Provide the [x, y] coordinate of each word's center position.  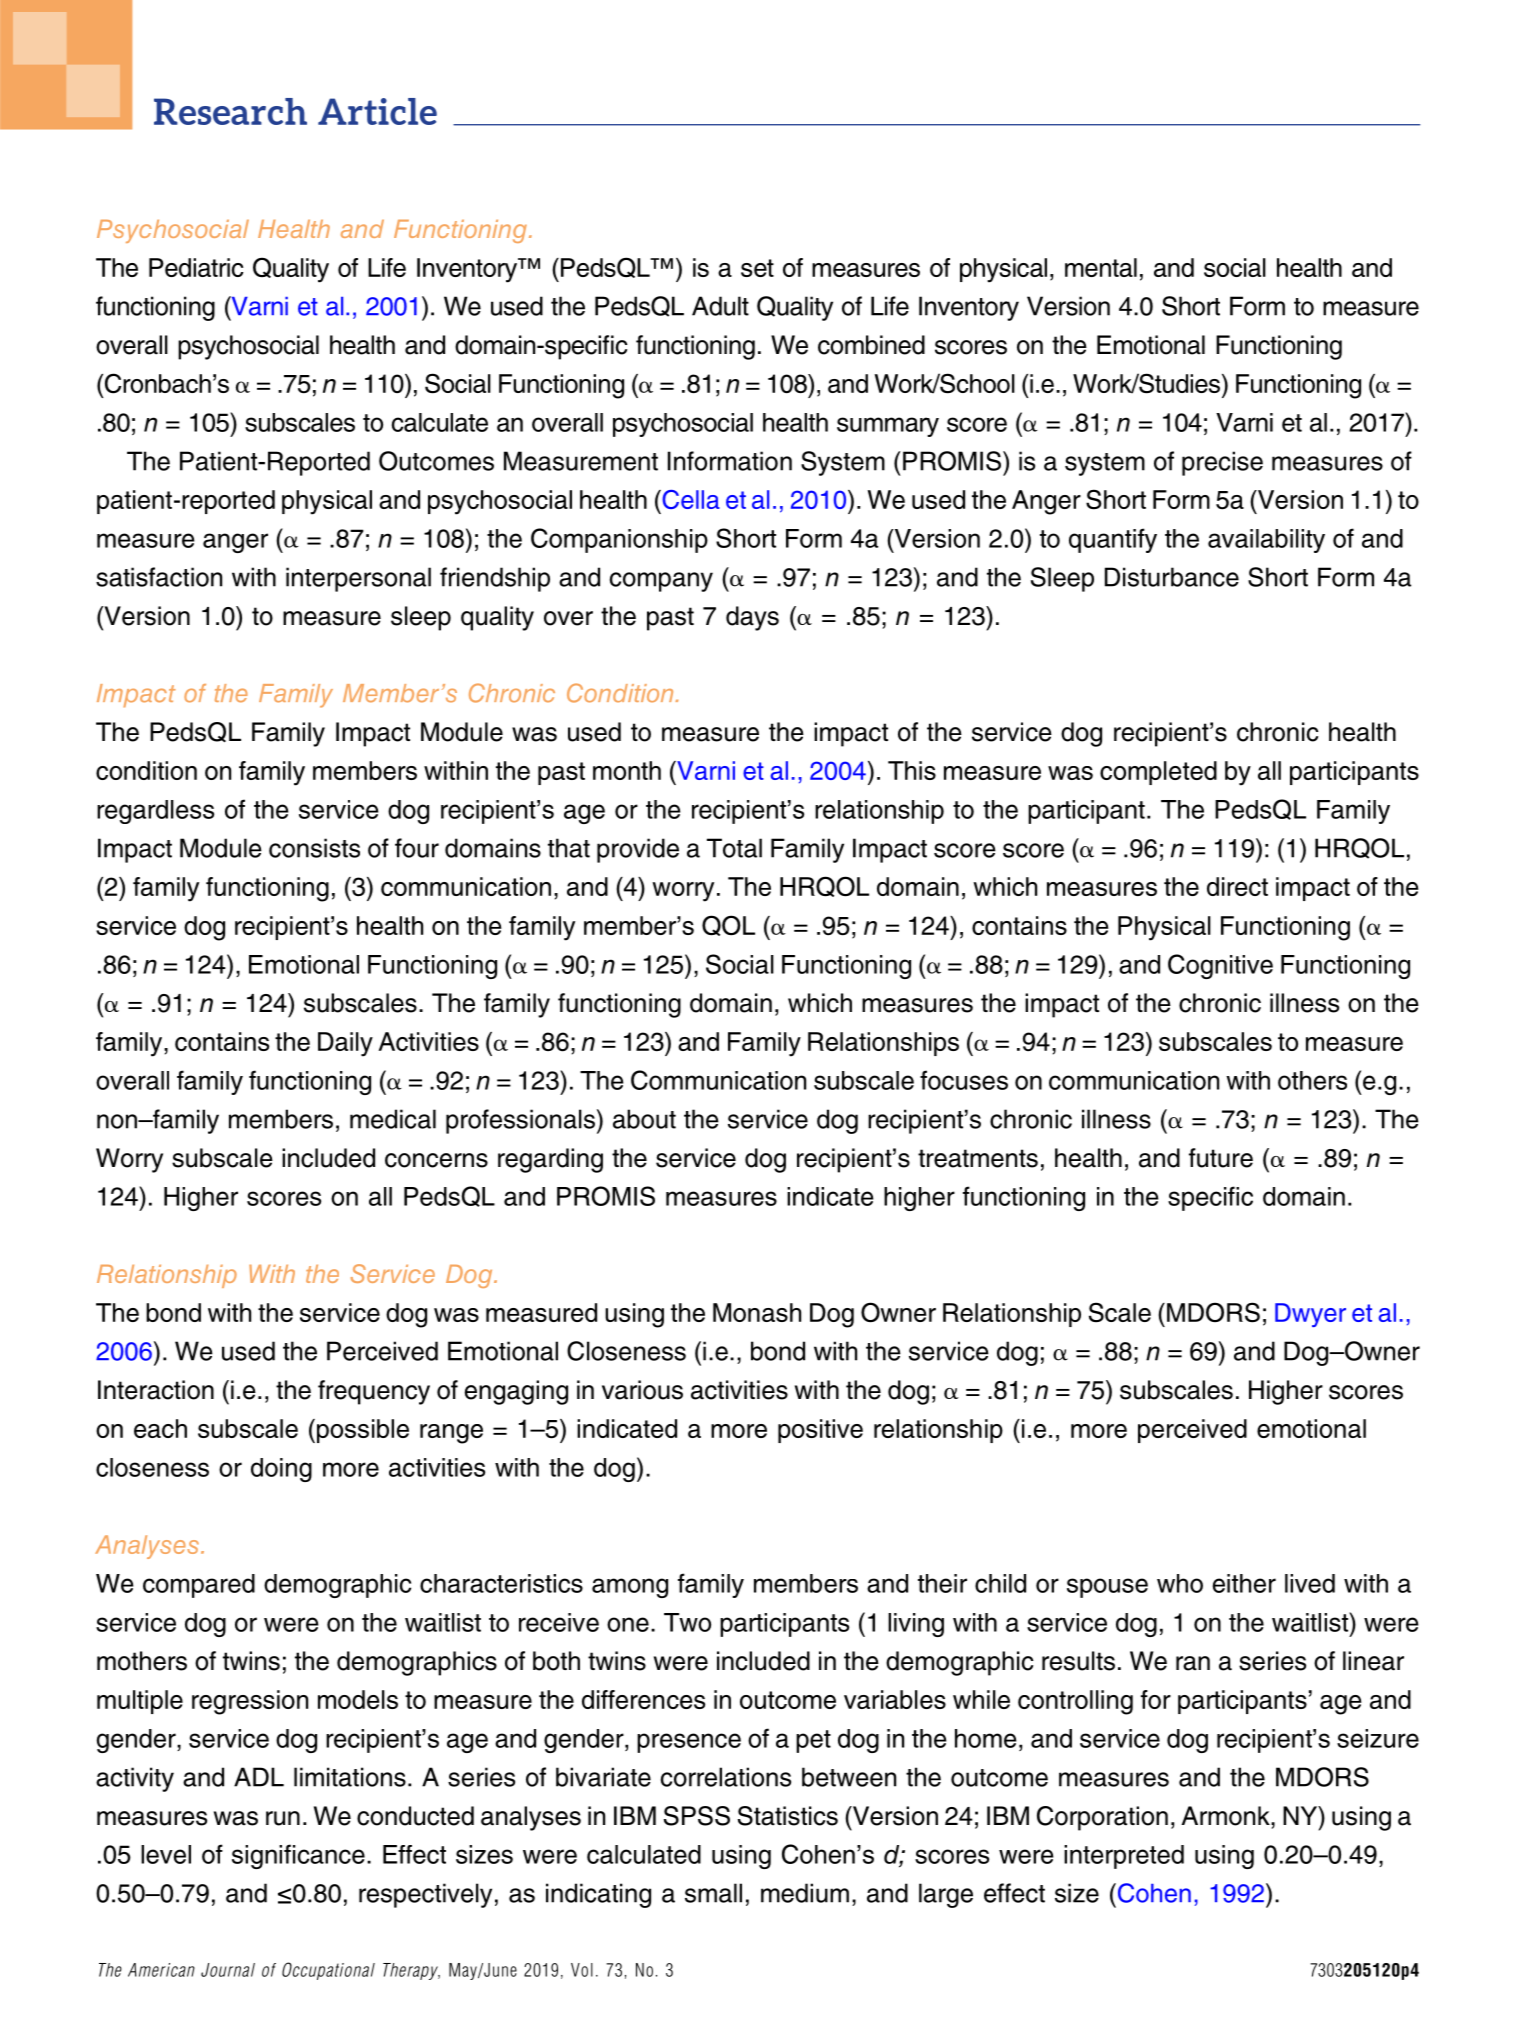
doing [281, 1470]
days [752, 618]
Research [230, 111]
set [757, 268]
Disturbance [1172, 577]
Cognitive [1220, 966]
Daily [345, 1044]
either [1244, 1583]
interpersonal [358, 579]
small [713, 1893]
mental [1101, 267]
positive [820, 1431]
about [644, 1119]
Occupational [328, 1971]
